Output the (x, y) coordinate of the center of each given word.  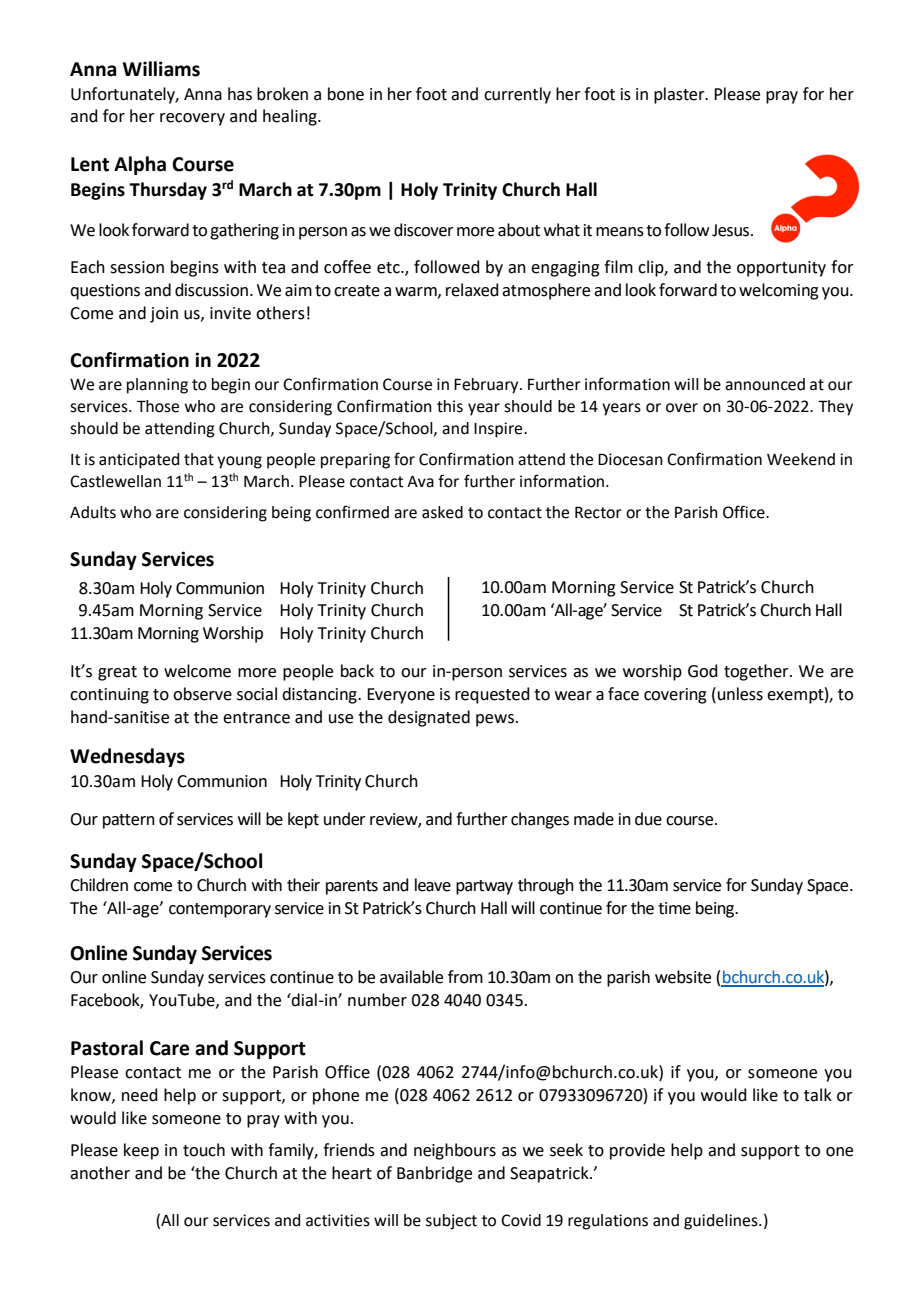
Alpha (140, 165)
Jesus (732, 230)
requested (492, 695)
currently (517, 95)
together (757, 672)
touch (204, 1150)
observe (202, 694)
